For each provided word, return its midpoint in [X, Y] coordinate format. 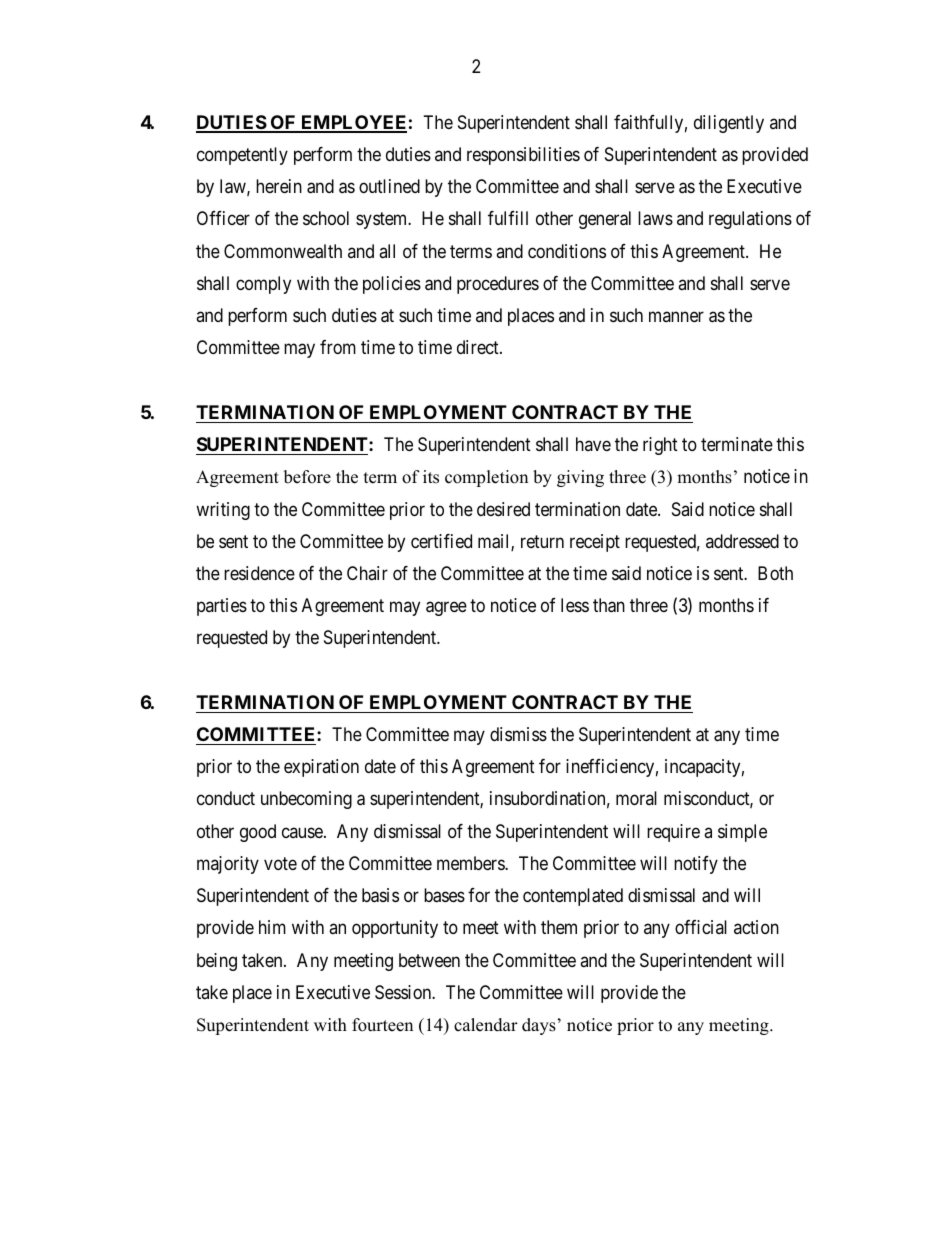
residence [259, 573]
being [217, 962]
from [338, 347]
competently [242, 156]
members [471, 863]
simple [742, 833]
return [542, 541]
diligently [729, 124]
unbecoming [306, 800]
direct [479, 347]
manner [676, 317]
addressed [742, 541]
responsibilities [523, 156]
